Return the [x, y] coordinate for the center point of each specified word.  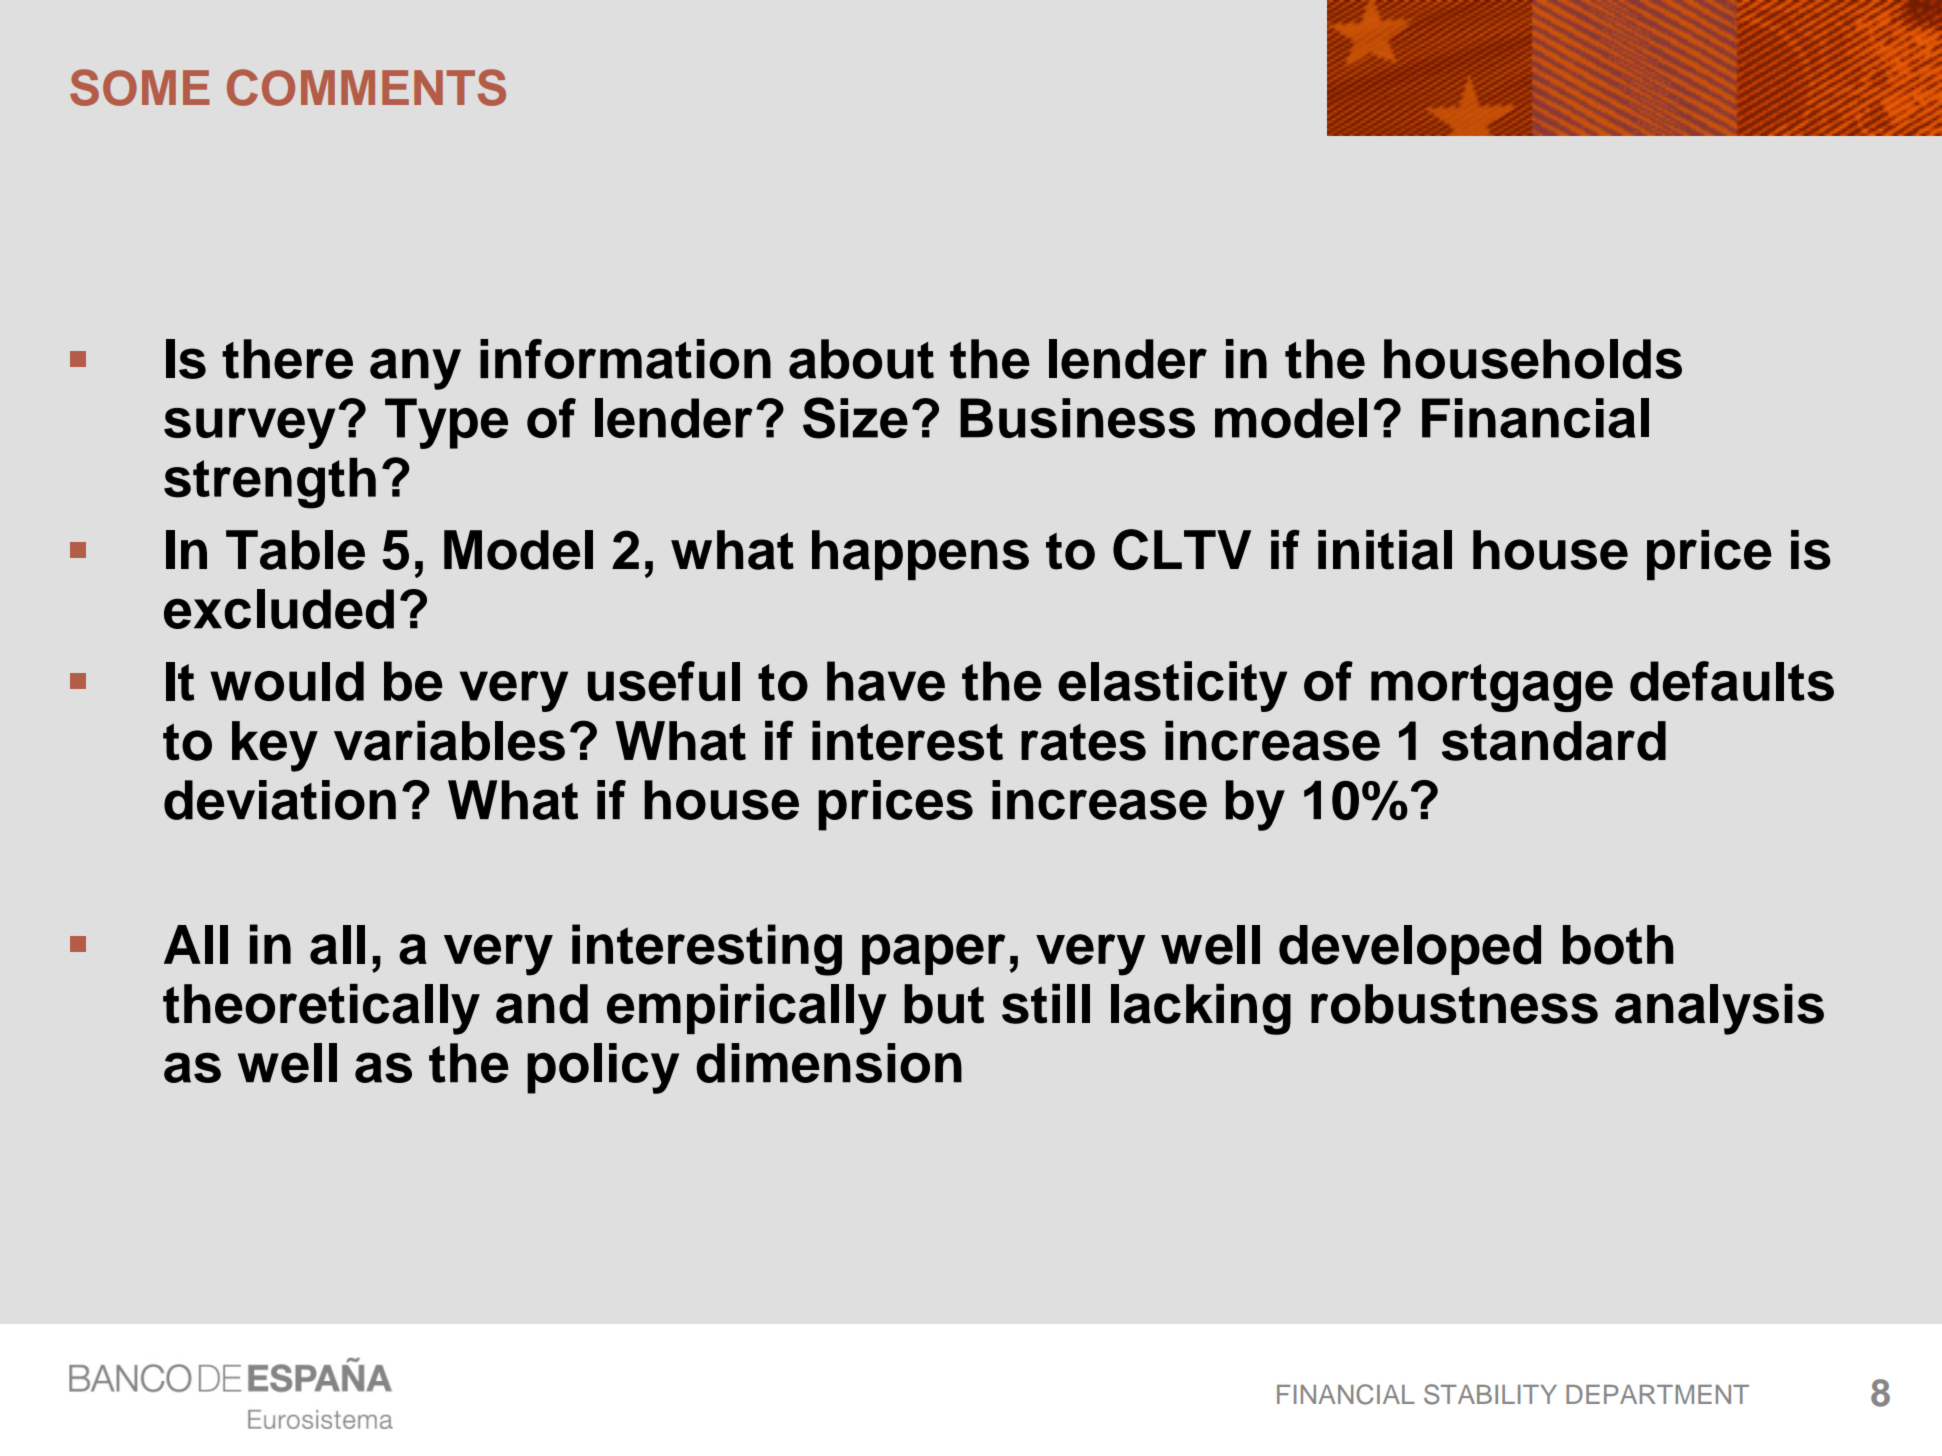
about [861, 359]
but [944, 1004]
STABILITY [1490, 1394]
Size [855, 418]
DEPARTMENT [1657, 1394]
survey [249, 428]
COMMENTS [366, 87]
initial [1385, 550]
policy [603, 1068]
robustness [1454, 1004]
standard [1554, 741]
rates [1083, 742]
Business [1077, 418]
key [275, 746]
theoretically [321, 1009]
